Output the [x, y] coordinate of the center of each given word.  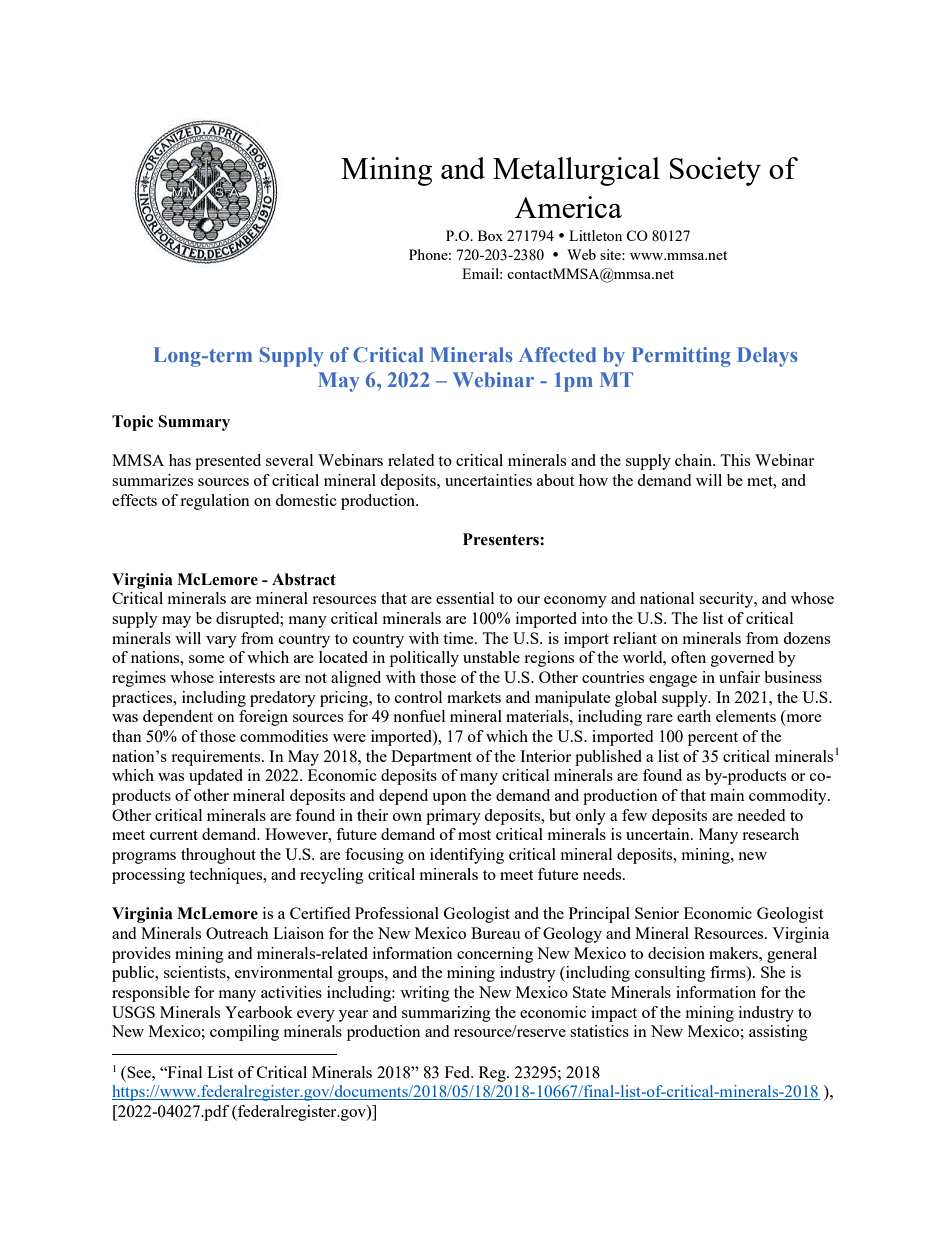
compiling [244, 1033]
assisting [778, 1033]
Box [490, 235]
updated [216, 777]
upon [449, 799]
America [568, 207]
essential [465, 598]
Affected [557, 354]
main [727, 795]
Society [715, 171]
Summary [194, 423]
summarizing [446, 1014]
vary [221, 642]
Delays [767, 357]
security [727, 600]
